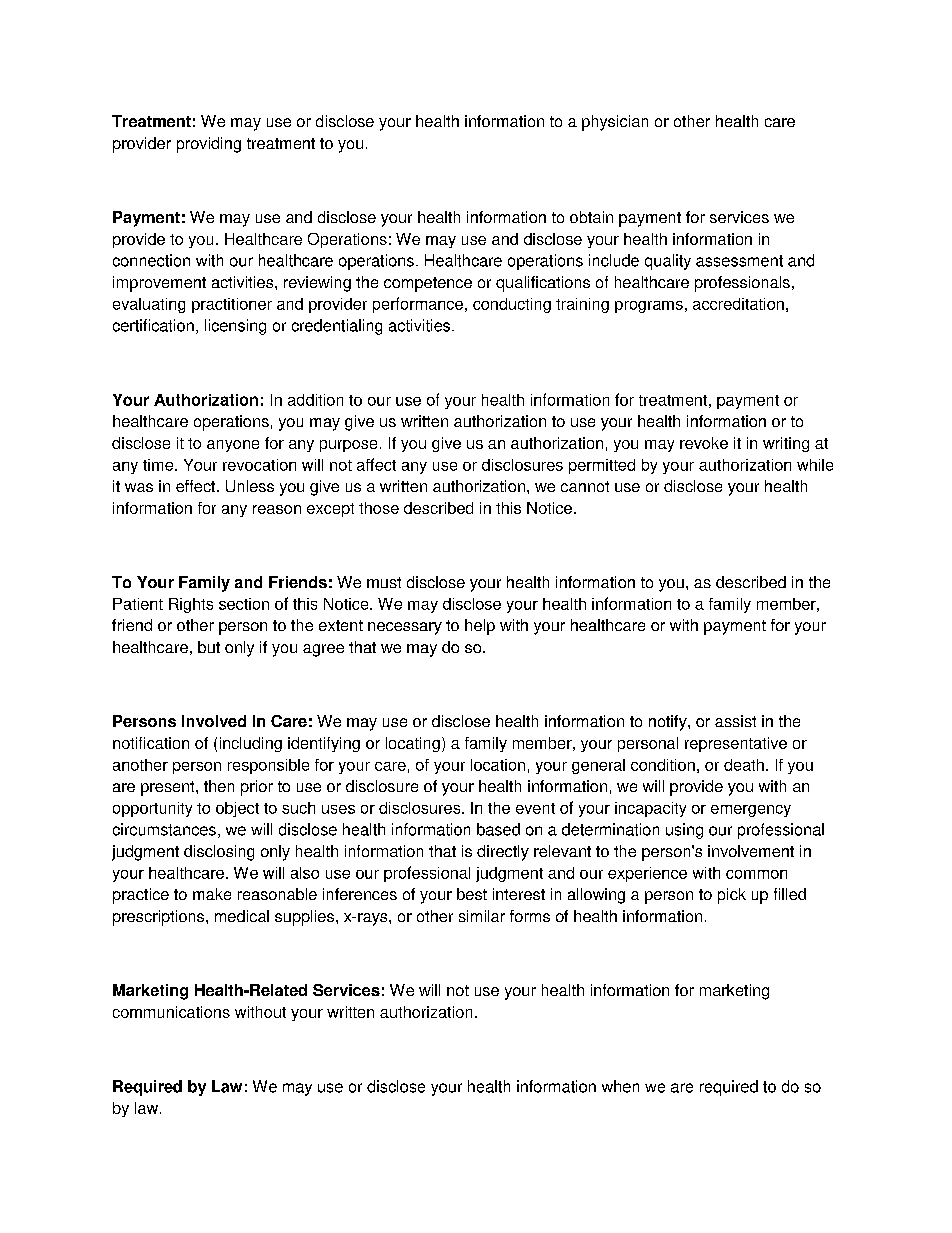 This screenshot has width=952, height=1233. I want to click on assessment, so click(739, 261).
